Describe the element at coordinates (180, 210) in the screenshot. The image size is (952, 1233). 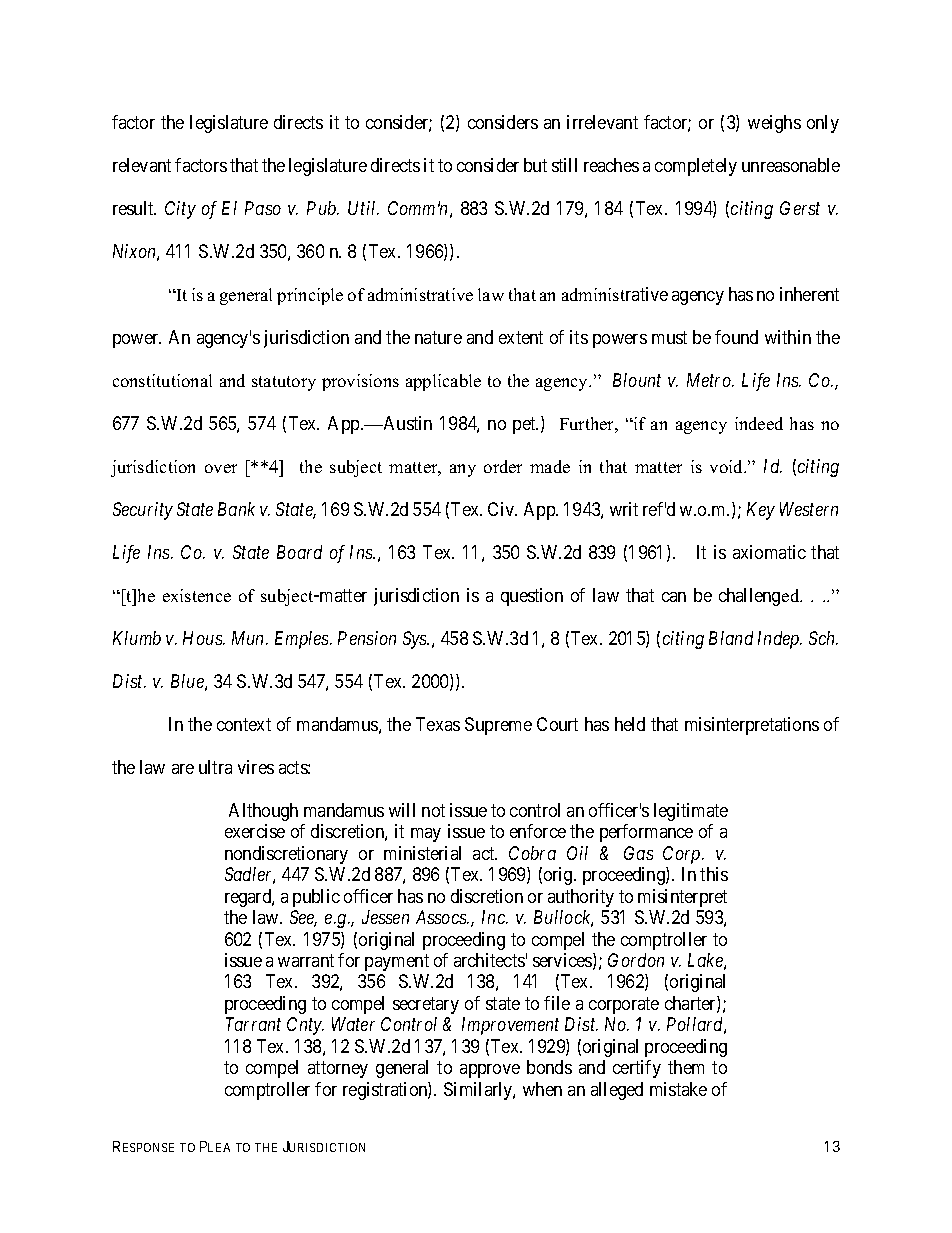
I see `City` at that location.
